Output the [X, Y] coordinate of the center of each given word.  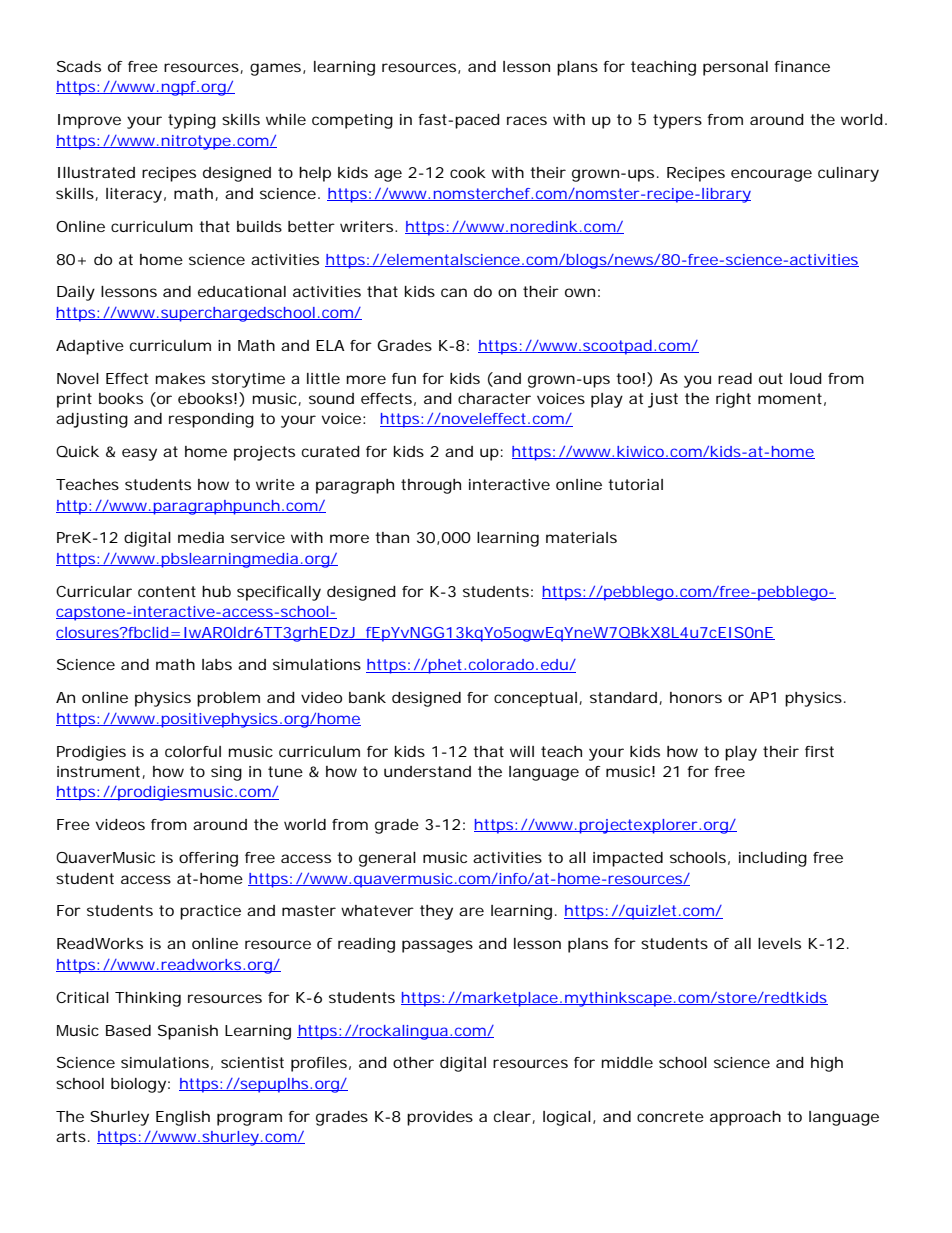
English [183, 1118]
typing [192, 121]
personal [735, 68]
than [392, 537]
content [167, 591]
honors [696, 697]
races [527, 120]
